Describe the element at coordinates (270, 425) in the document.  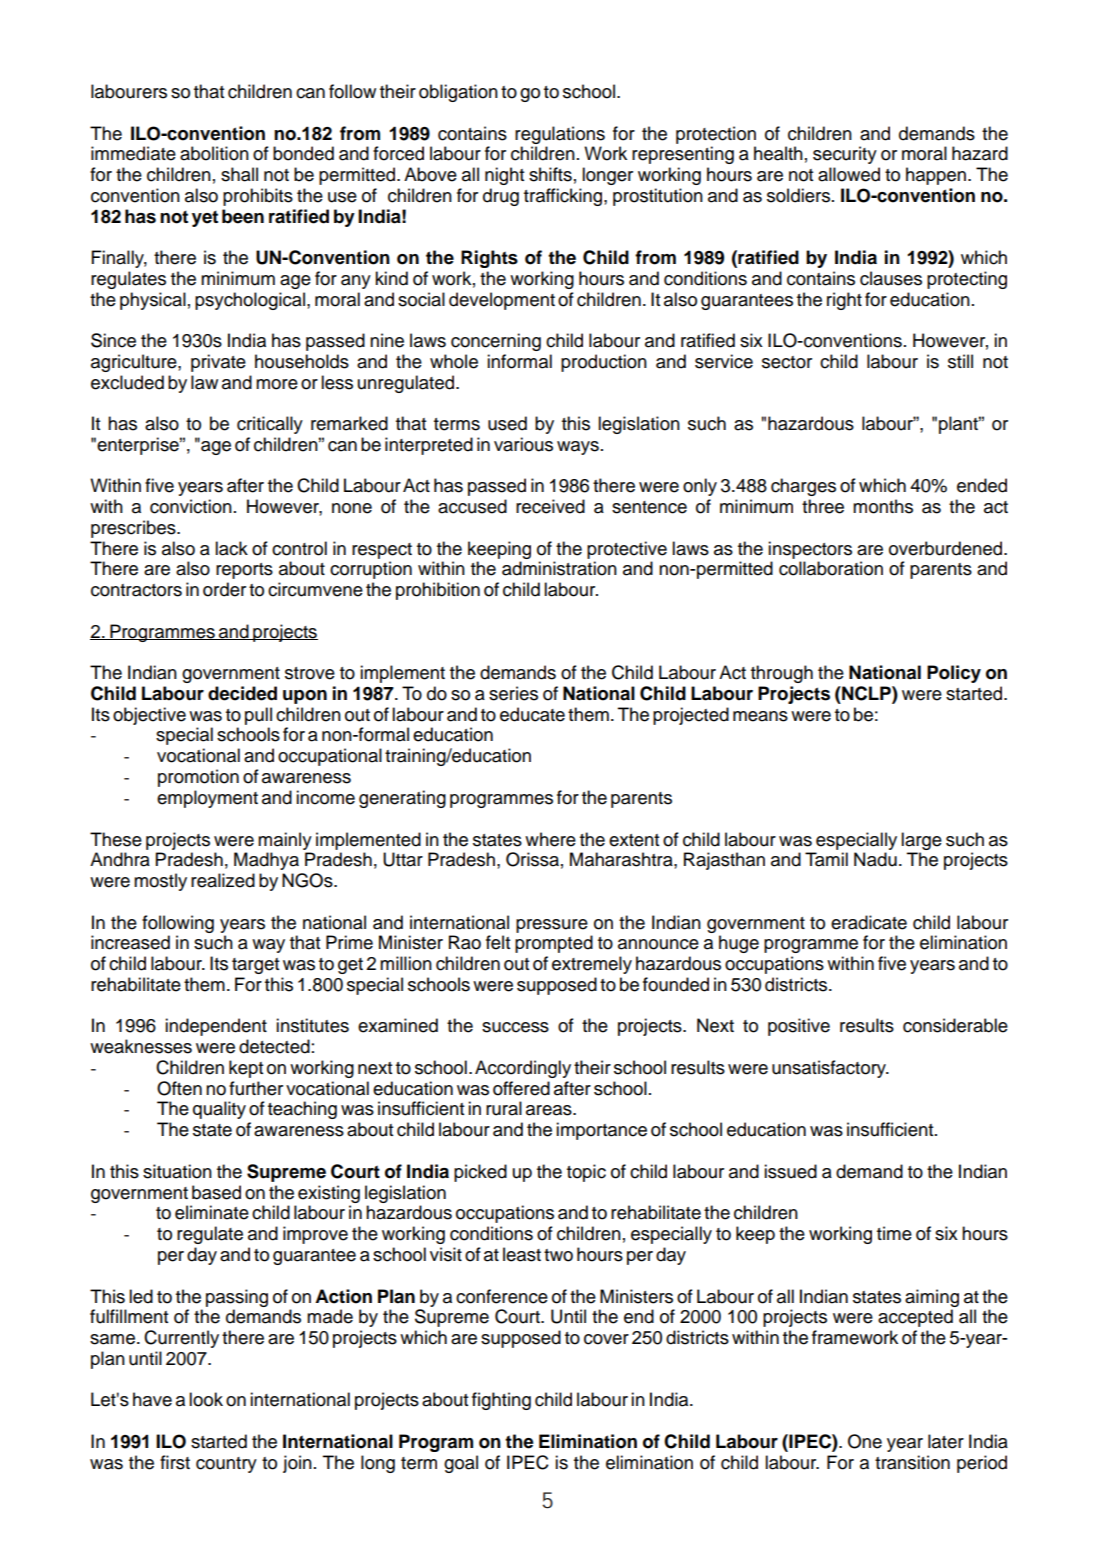
I see `critically` at that location.
